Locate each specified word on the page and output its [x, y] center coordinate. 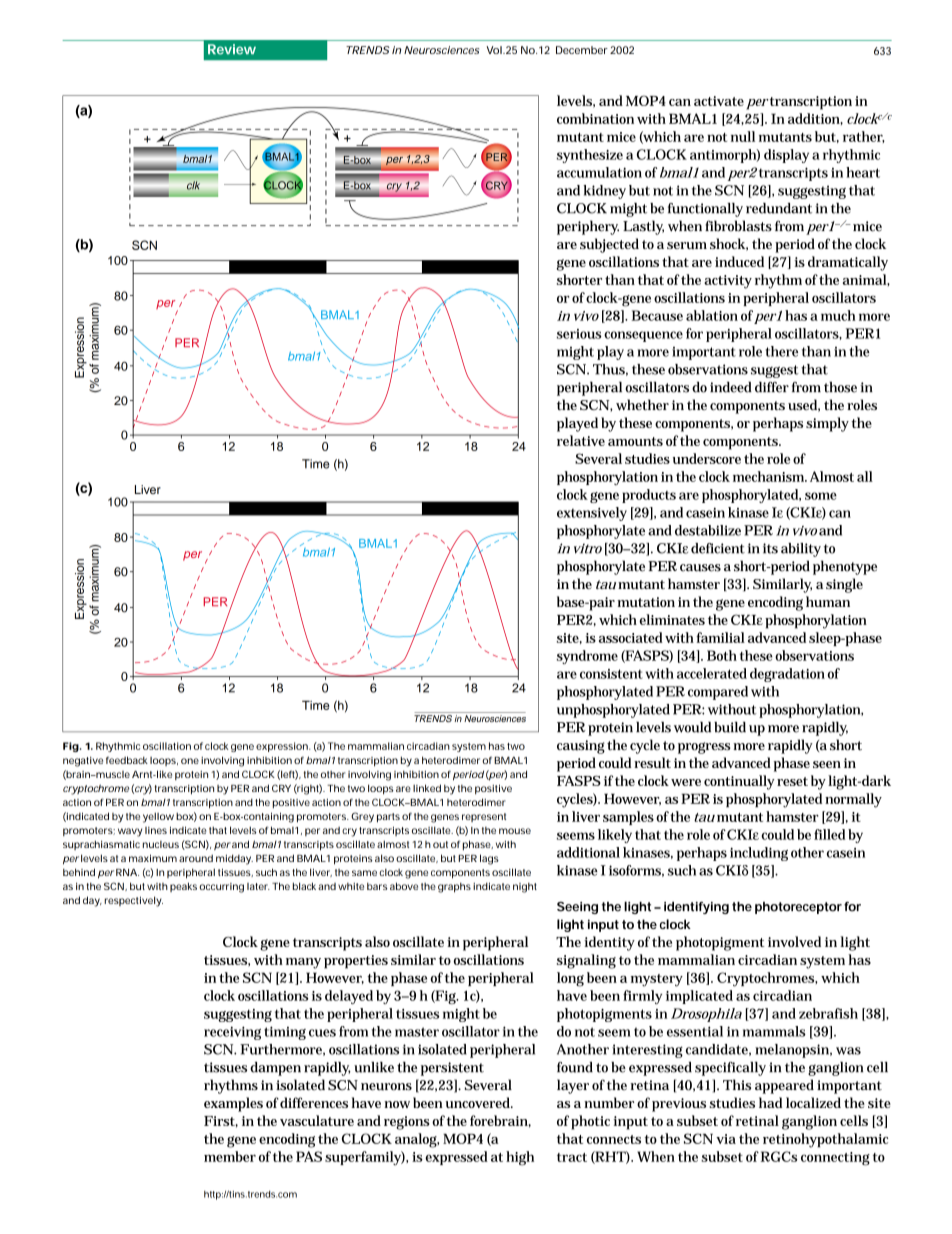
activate [719, 101]
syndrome [587, 657]
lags [489, 859]
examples [233, 1104]
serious [579, 334]
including [759, 854]
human [828, 601]
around [196, 858]
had [770, 1102]
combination [595, 118]
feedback [127, 760]
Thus [610, 370]
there [781, 351]
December [582, 50]
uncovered [479, 1102]
